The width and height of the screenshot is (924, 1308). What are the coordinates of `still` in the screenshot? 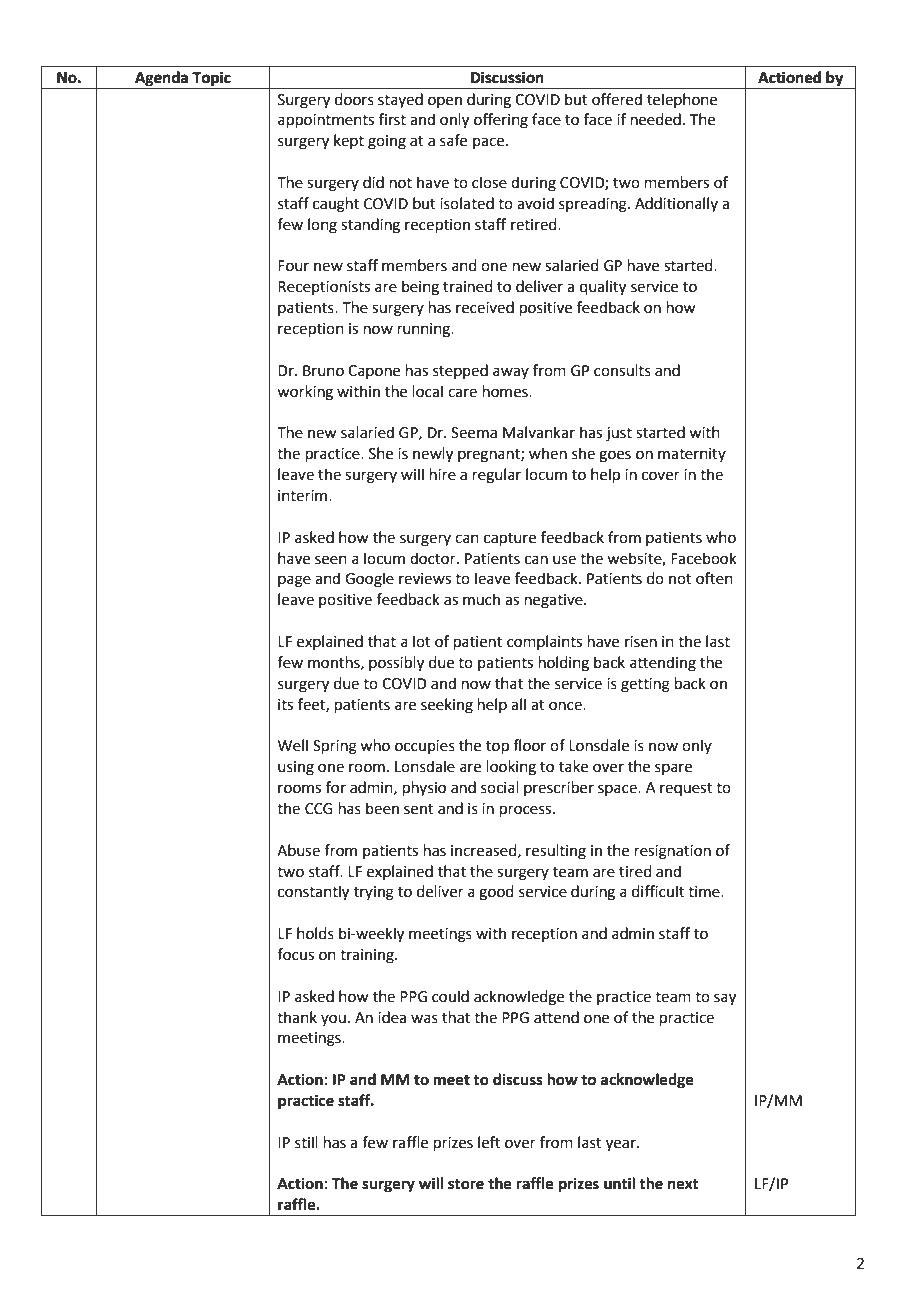 It's located at (306, 1142).
